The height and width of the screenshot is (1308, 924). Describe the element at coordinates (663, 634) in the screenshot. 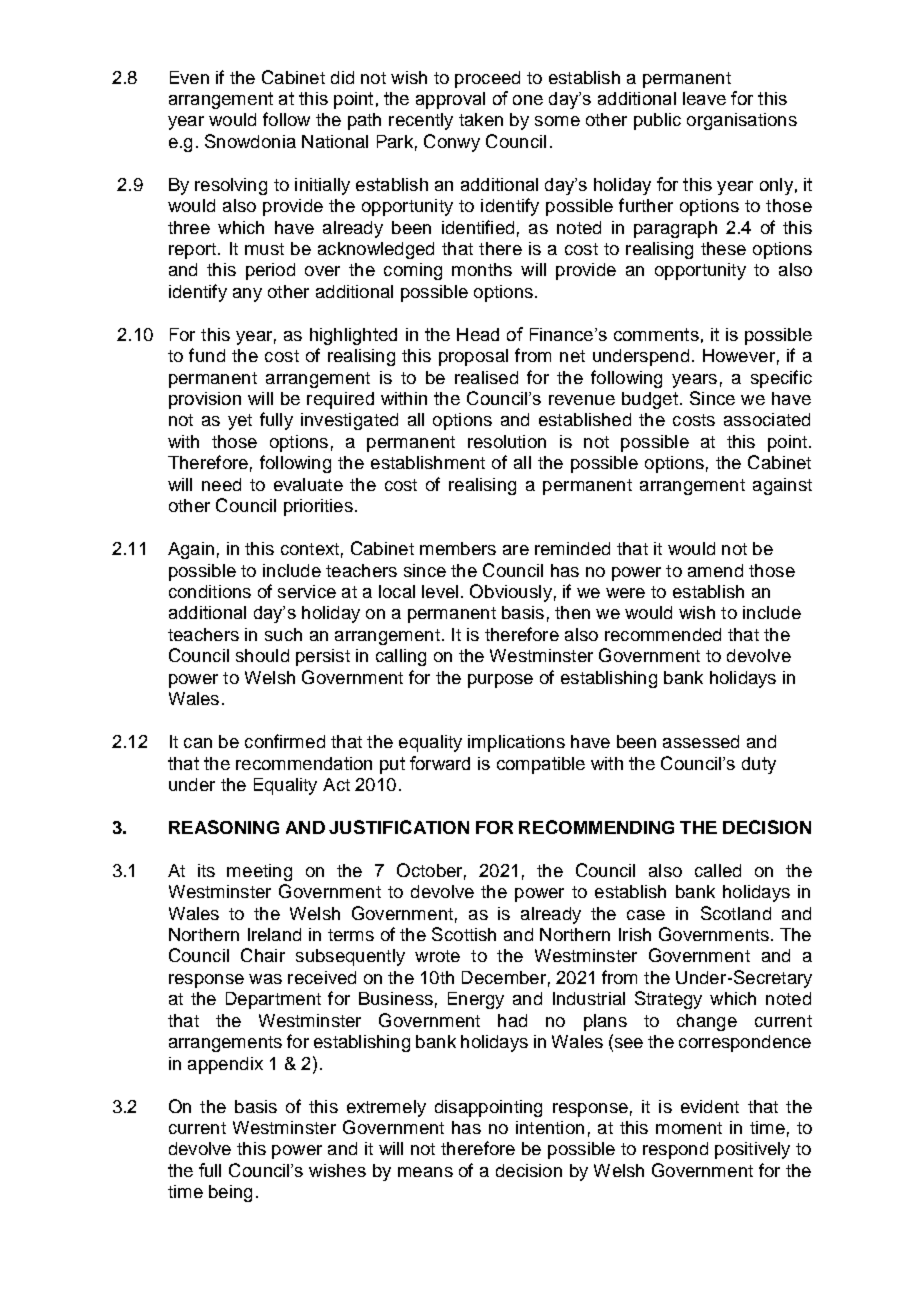

I see `recommended` at that location.
